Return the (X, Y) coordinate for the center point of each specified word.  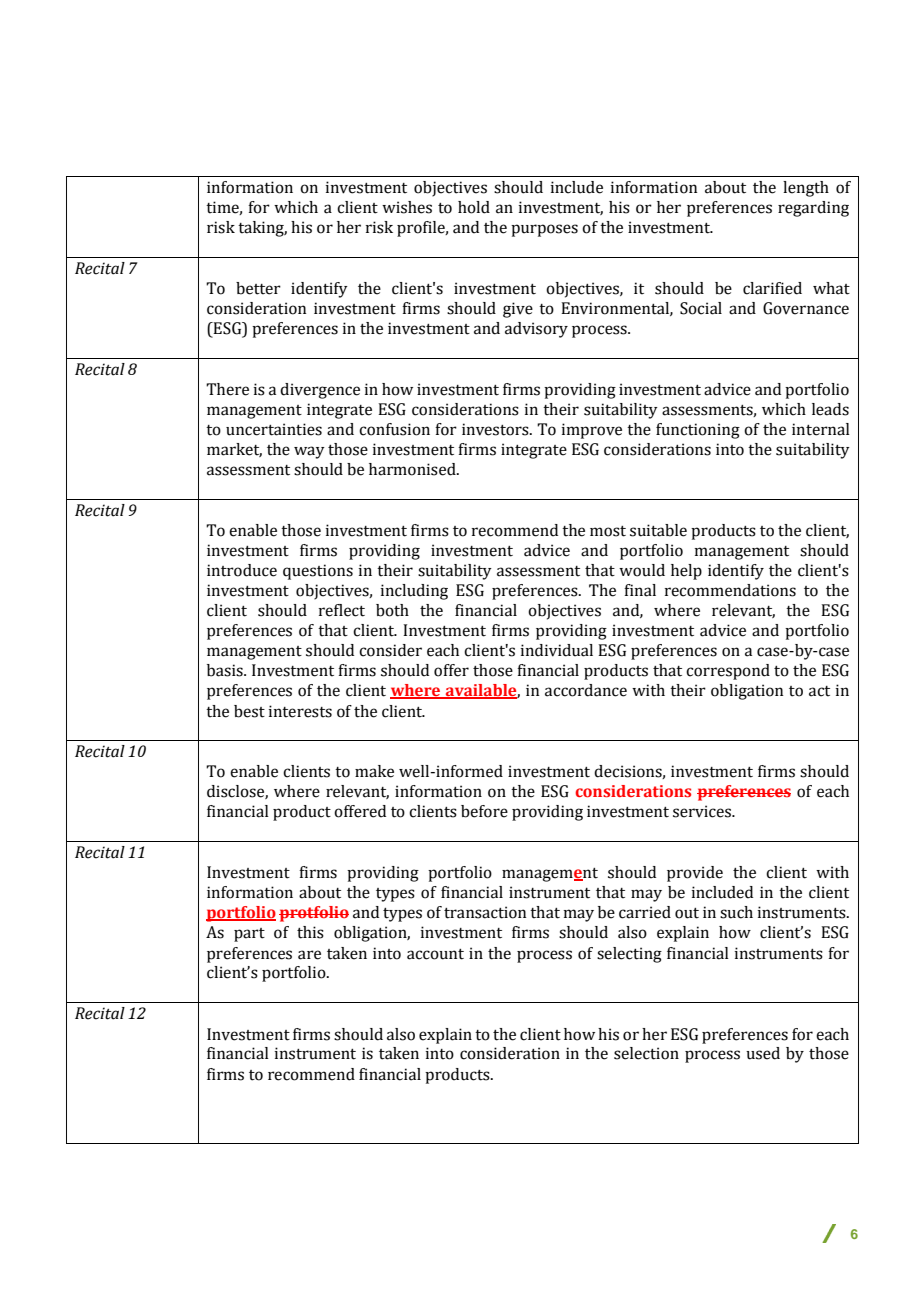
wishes (407, 207)
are (309, 955)
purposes (544, 230)
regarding (813, 209)
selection (646, 1053)
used (763, 1053)
